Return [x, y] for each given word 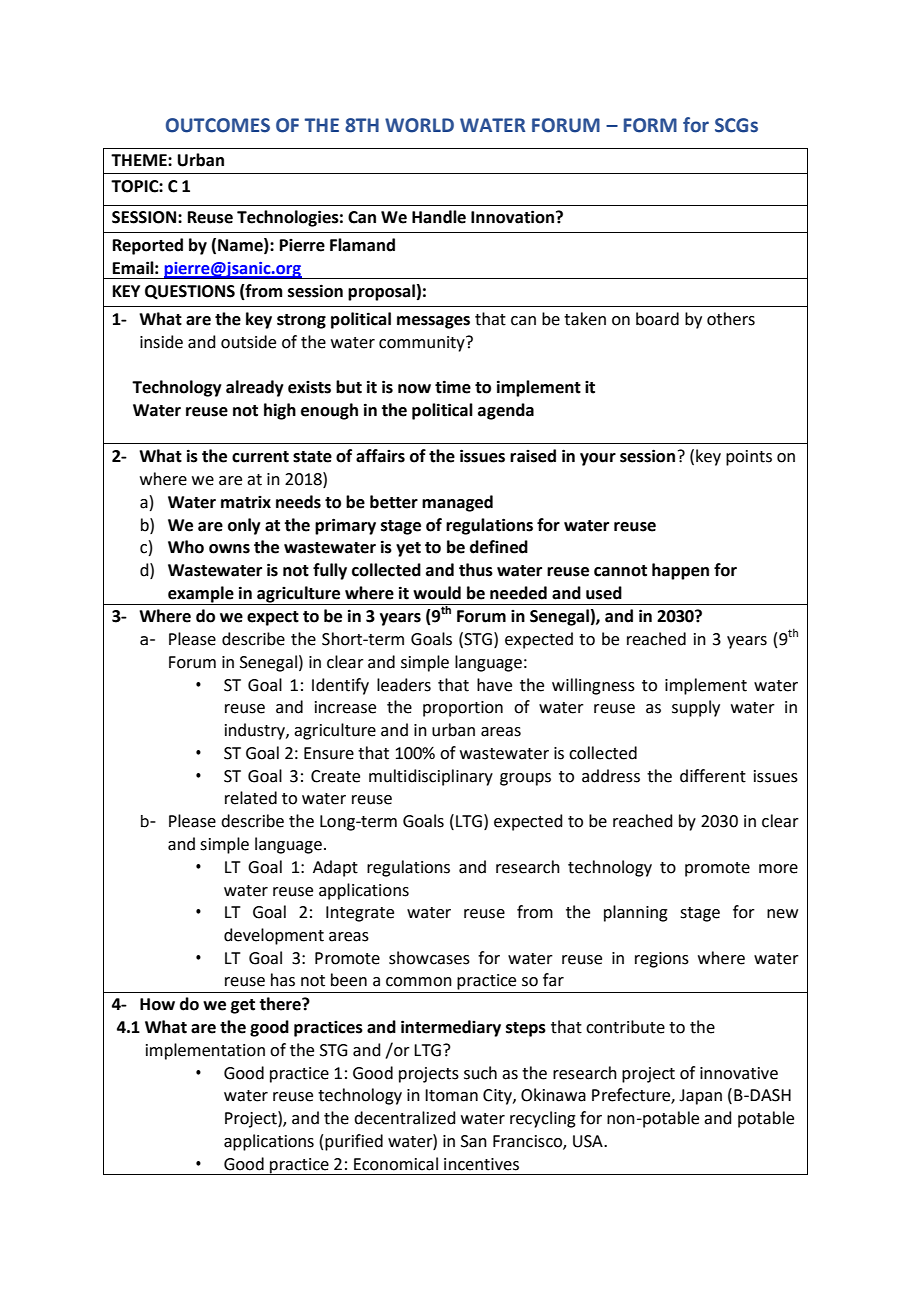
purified [354, 1142]
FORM [650, 125]
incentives [481, 1164]
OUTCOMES [218, 125]
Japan [700, 1097]
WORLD [419, 125]
